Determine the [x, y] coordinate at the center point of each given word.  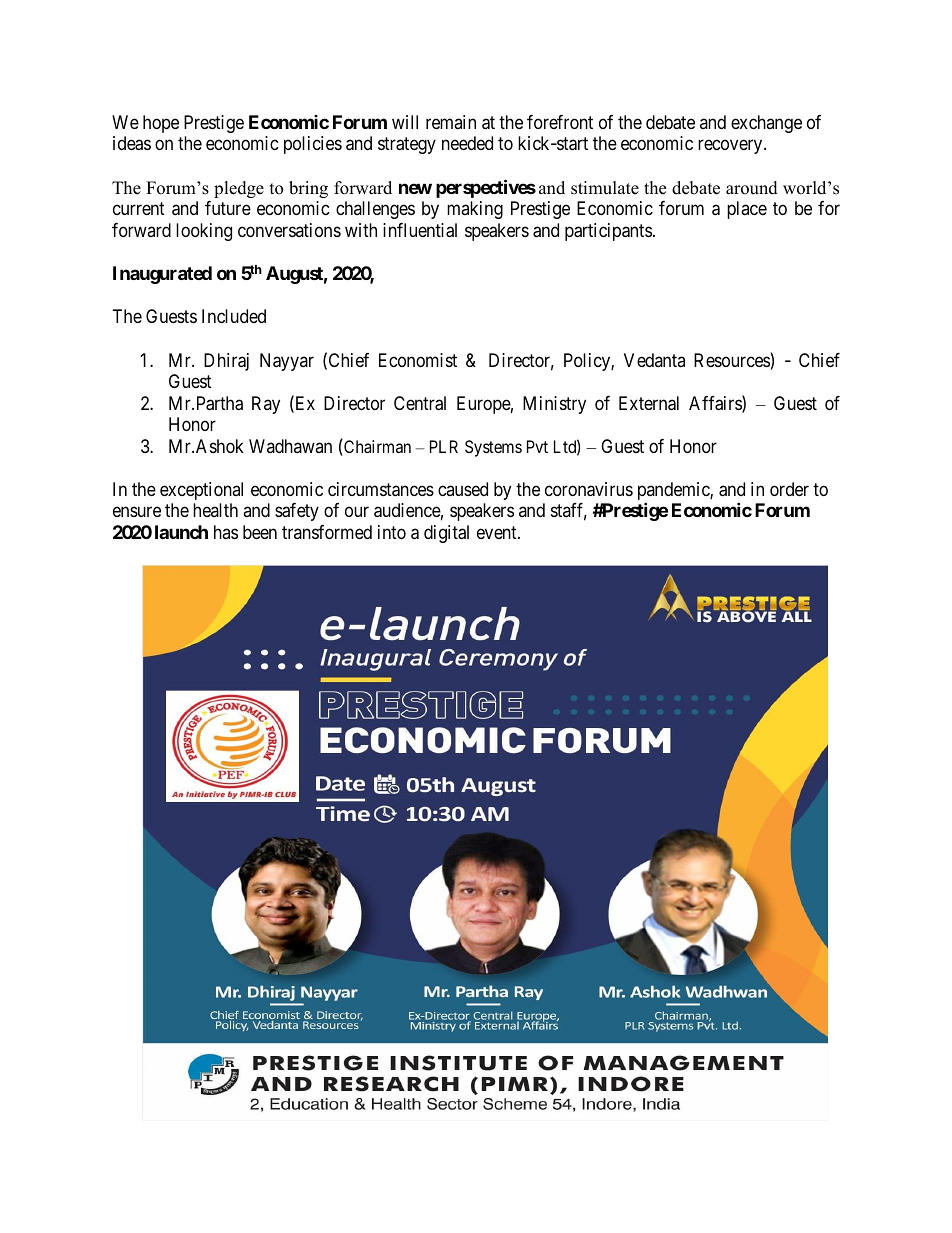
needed [467, 143]
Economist [418, 360]
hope [161, 124]
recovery [731, 147]
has [226, 532]
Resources [732, 361]
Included [234, 316]
